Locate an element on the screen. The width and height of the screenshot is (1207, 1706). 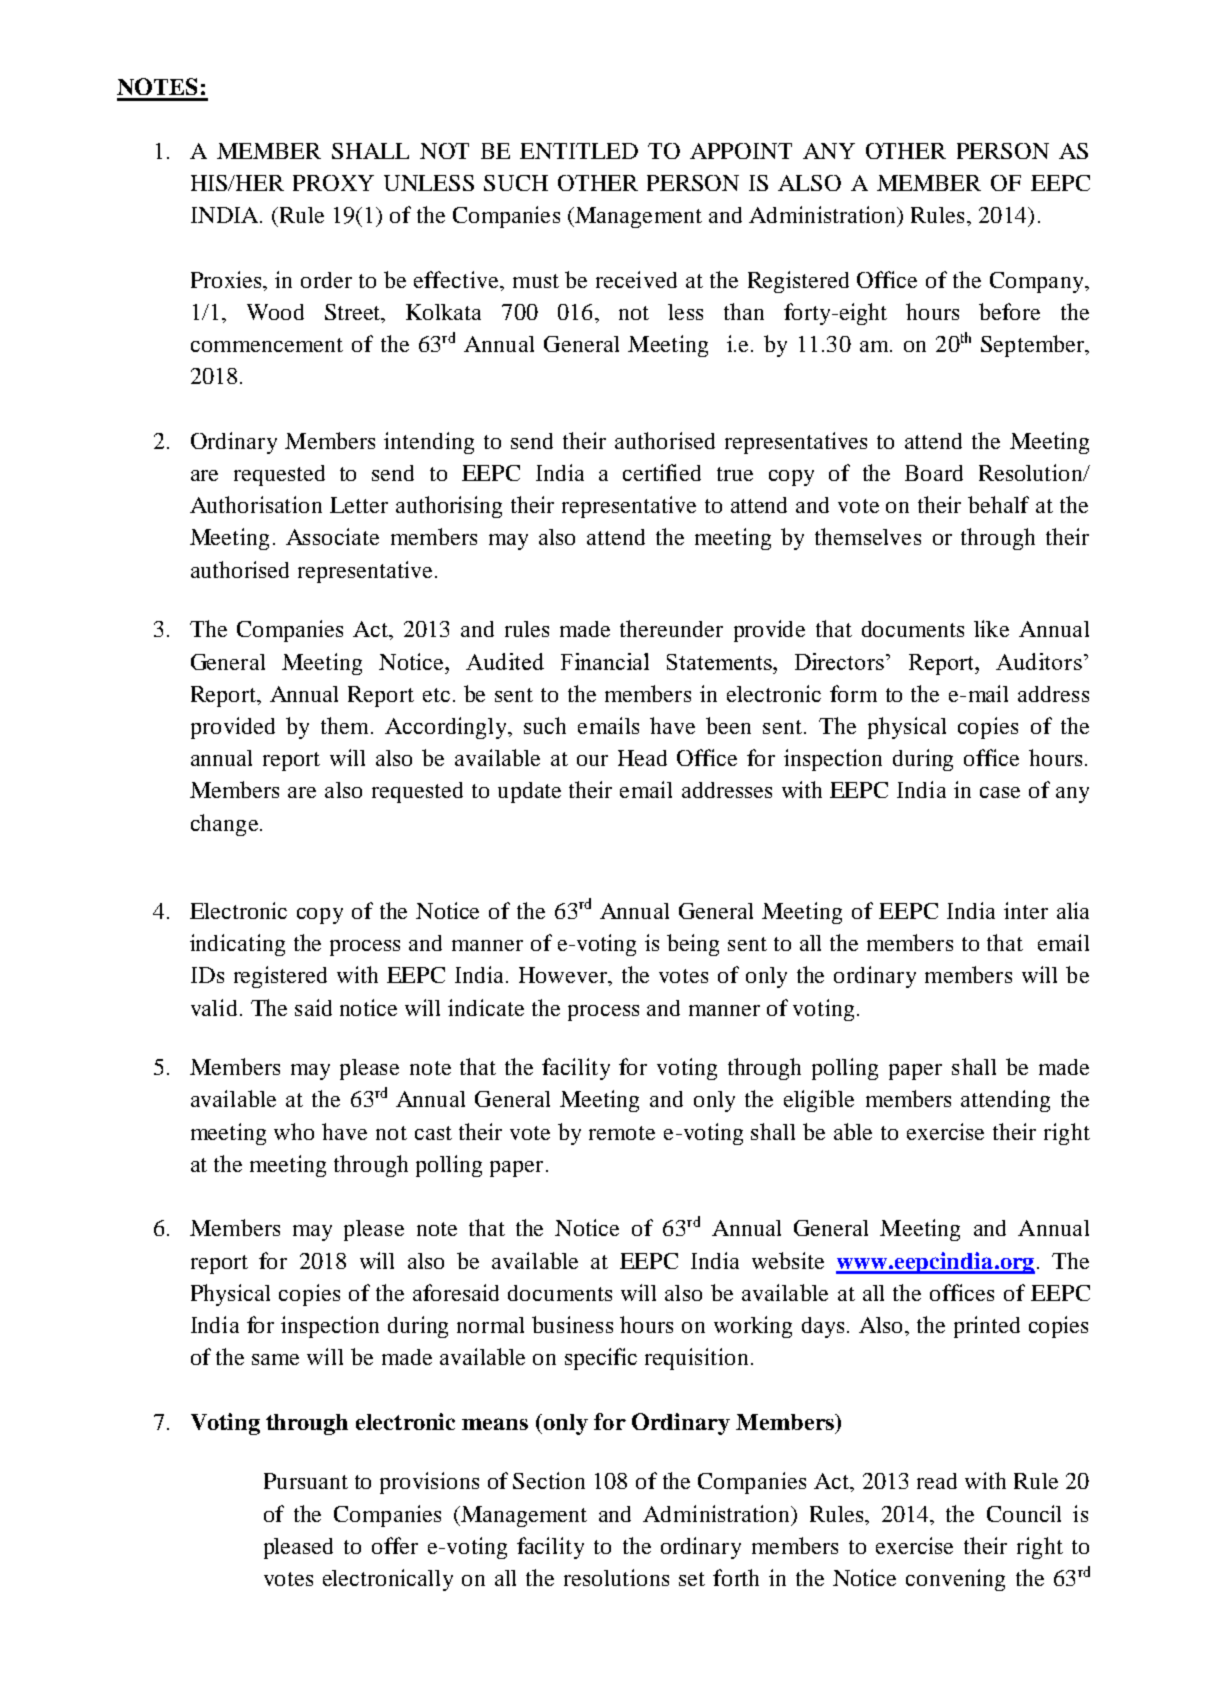
inter is located at coordinates (1026, 910).
